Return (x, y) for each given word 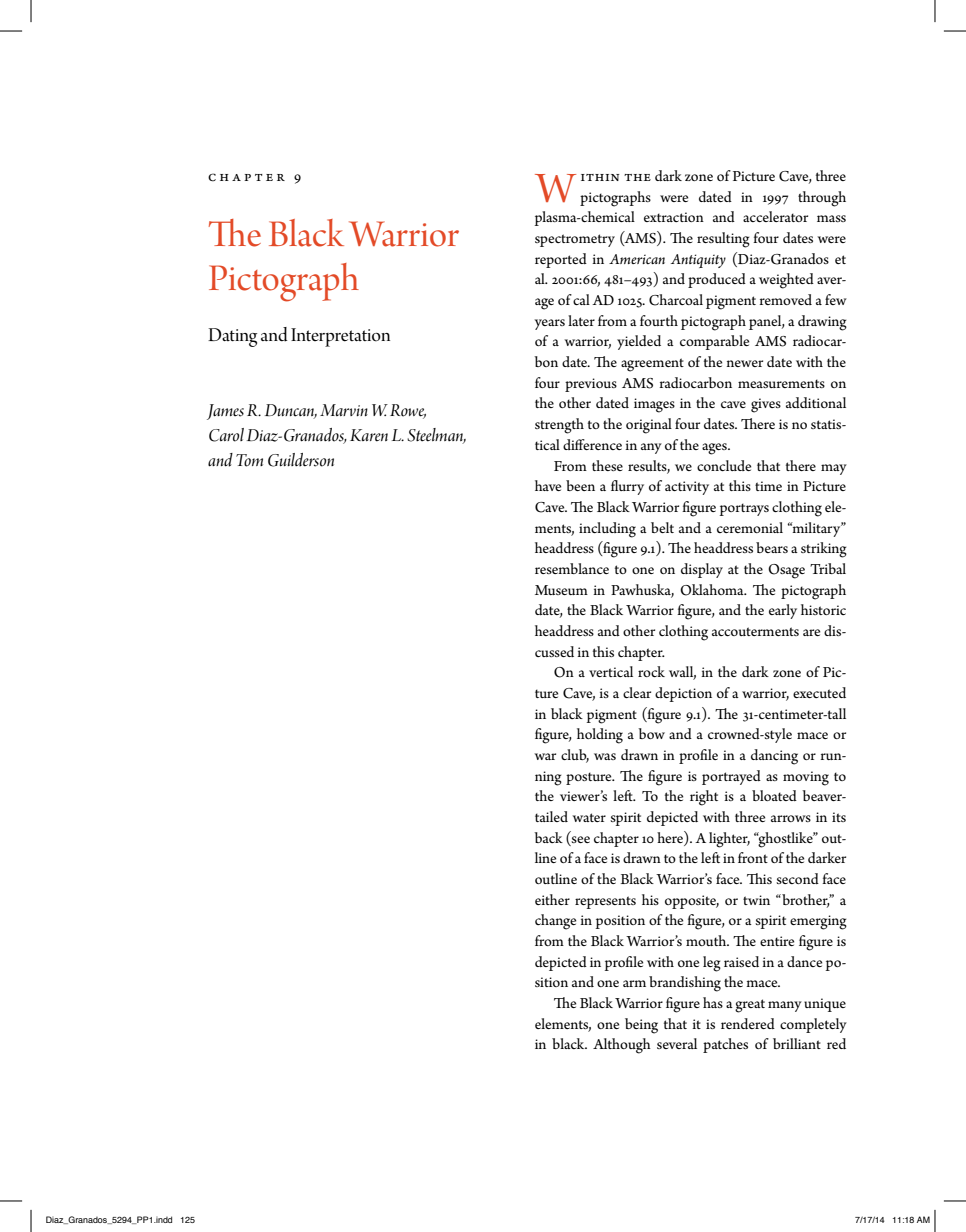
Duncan (291, 411)
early (783, 611)
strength (559, 426)
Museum (561, 590)
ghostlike (785, 840)
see (580, 839)
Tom (249, 460)
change (555, 922)
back (548, 837)
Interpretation (340, 337)
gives (766, 405)
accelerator (775, 216)
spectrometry (575, 240)
